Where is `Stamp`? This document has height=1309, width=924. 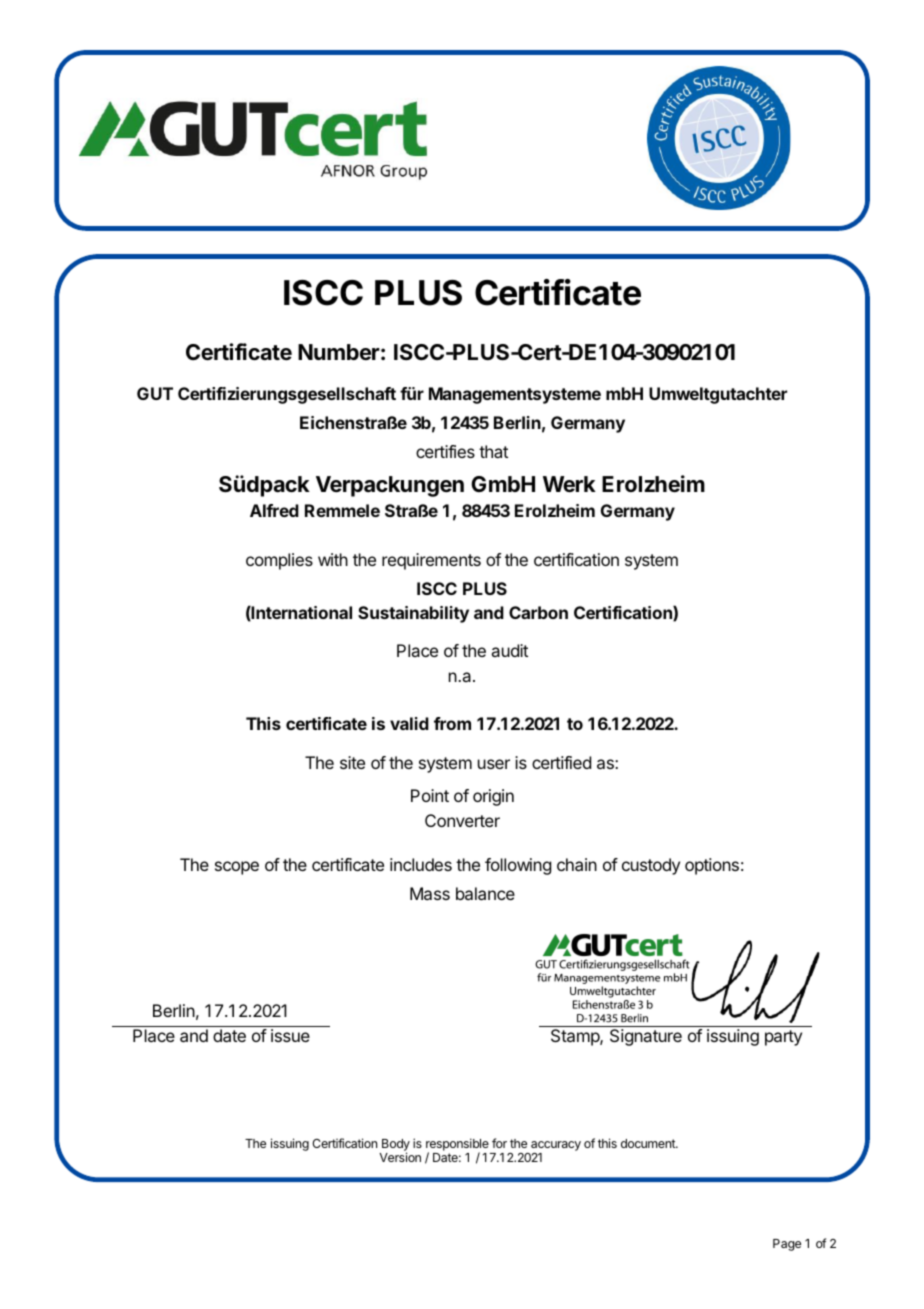 Stamp is located at coordinates (576, 1037).
